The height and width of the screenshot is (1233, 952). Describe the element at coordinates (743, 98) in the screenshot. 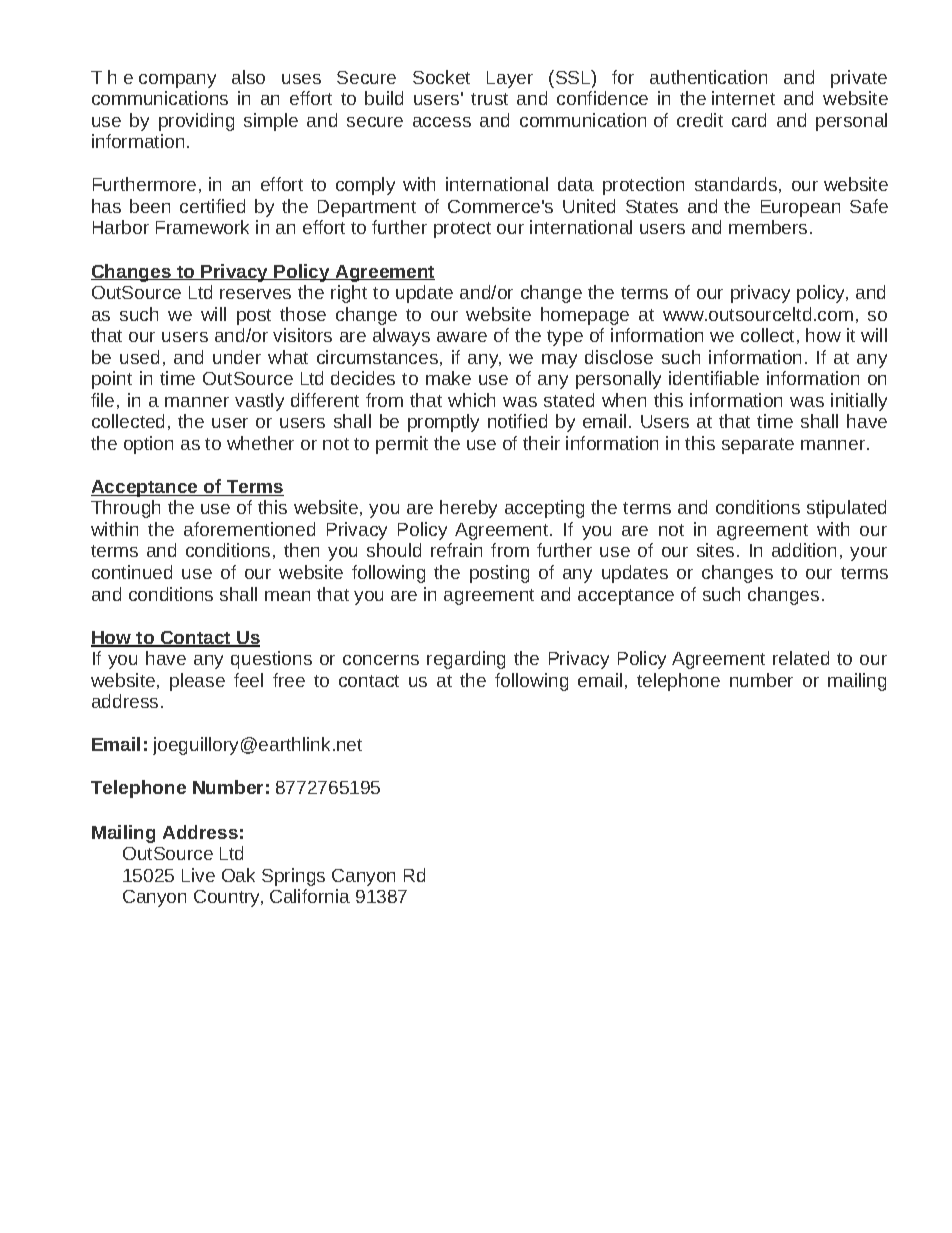

I see `internet` at that location.
